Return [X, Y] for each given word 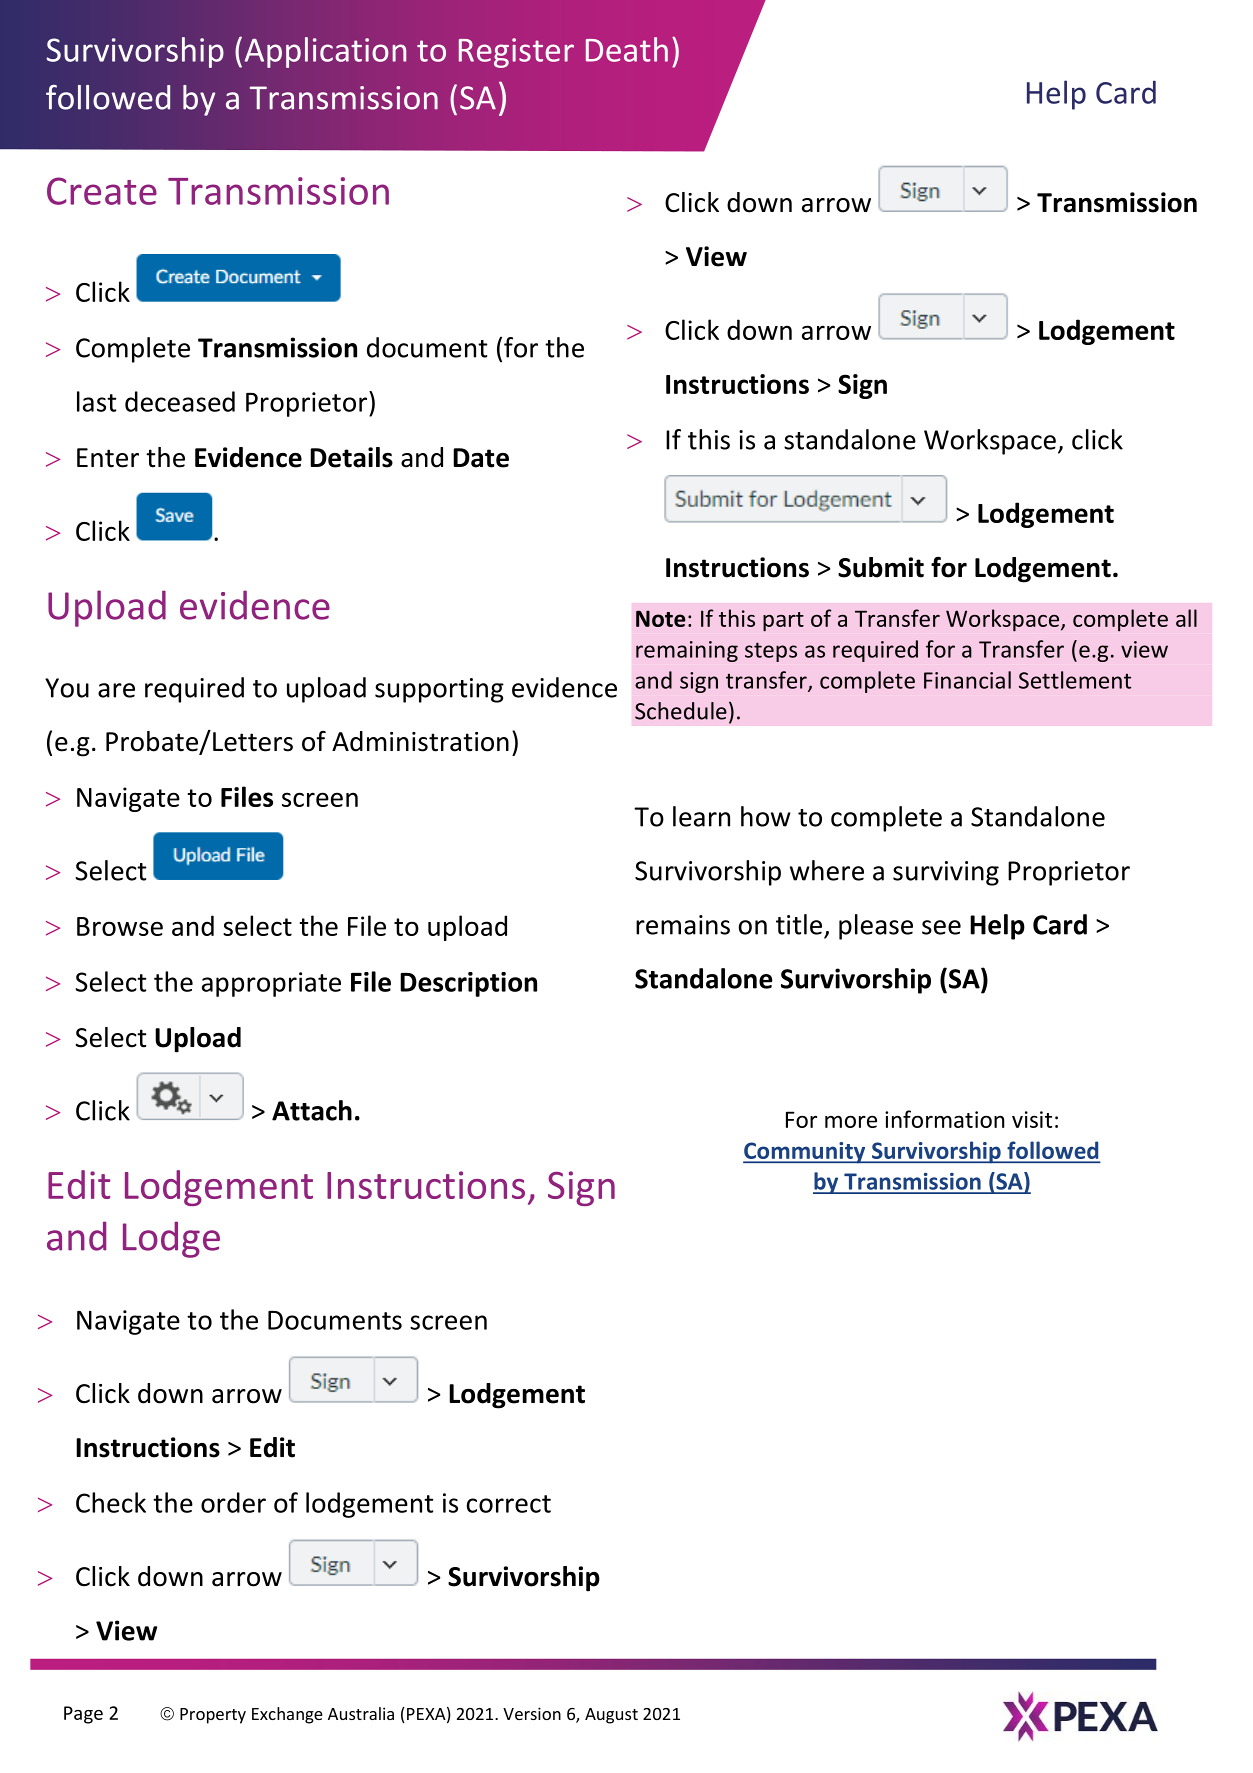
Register [516, 53]
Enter [108, 458]
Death [627, 49]
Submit [881, 567]
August [611, 1716]
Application [325, 52]
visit [1032, 1119]
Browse [120, 926]
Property [213, 1716]
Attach [312, 1110]
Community [805, 1153]
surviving [946, 873]
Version [532, 1713]
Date [481, 458]
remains [683, 925]
